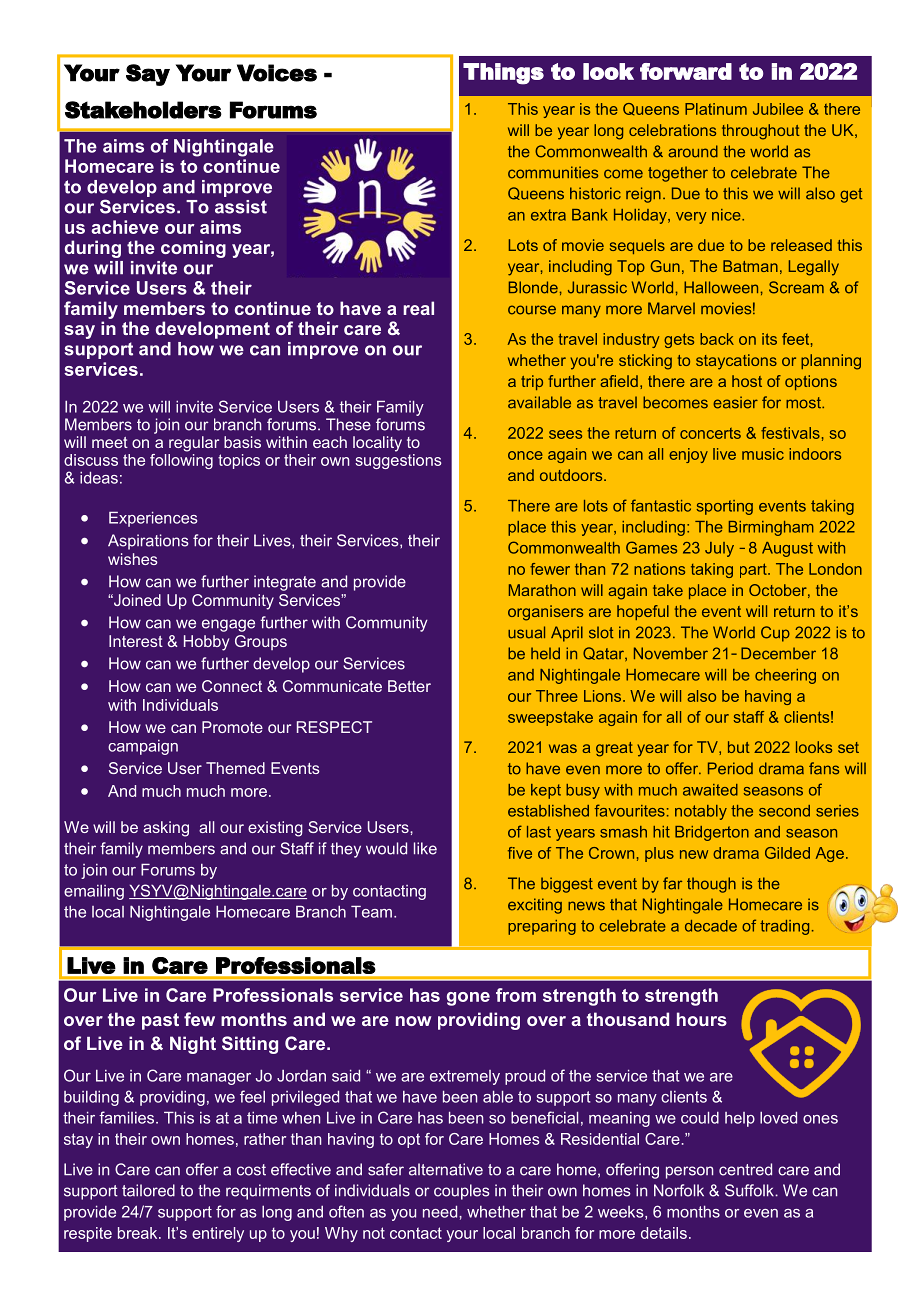 The height and width of the image is (1308, 924). Describe the element at coordinates (778, 109) in the image. I see `Jubilee` at that location.
